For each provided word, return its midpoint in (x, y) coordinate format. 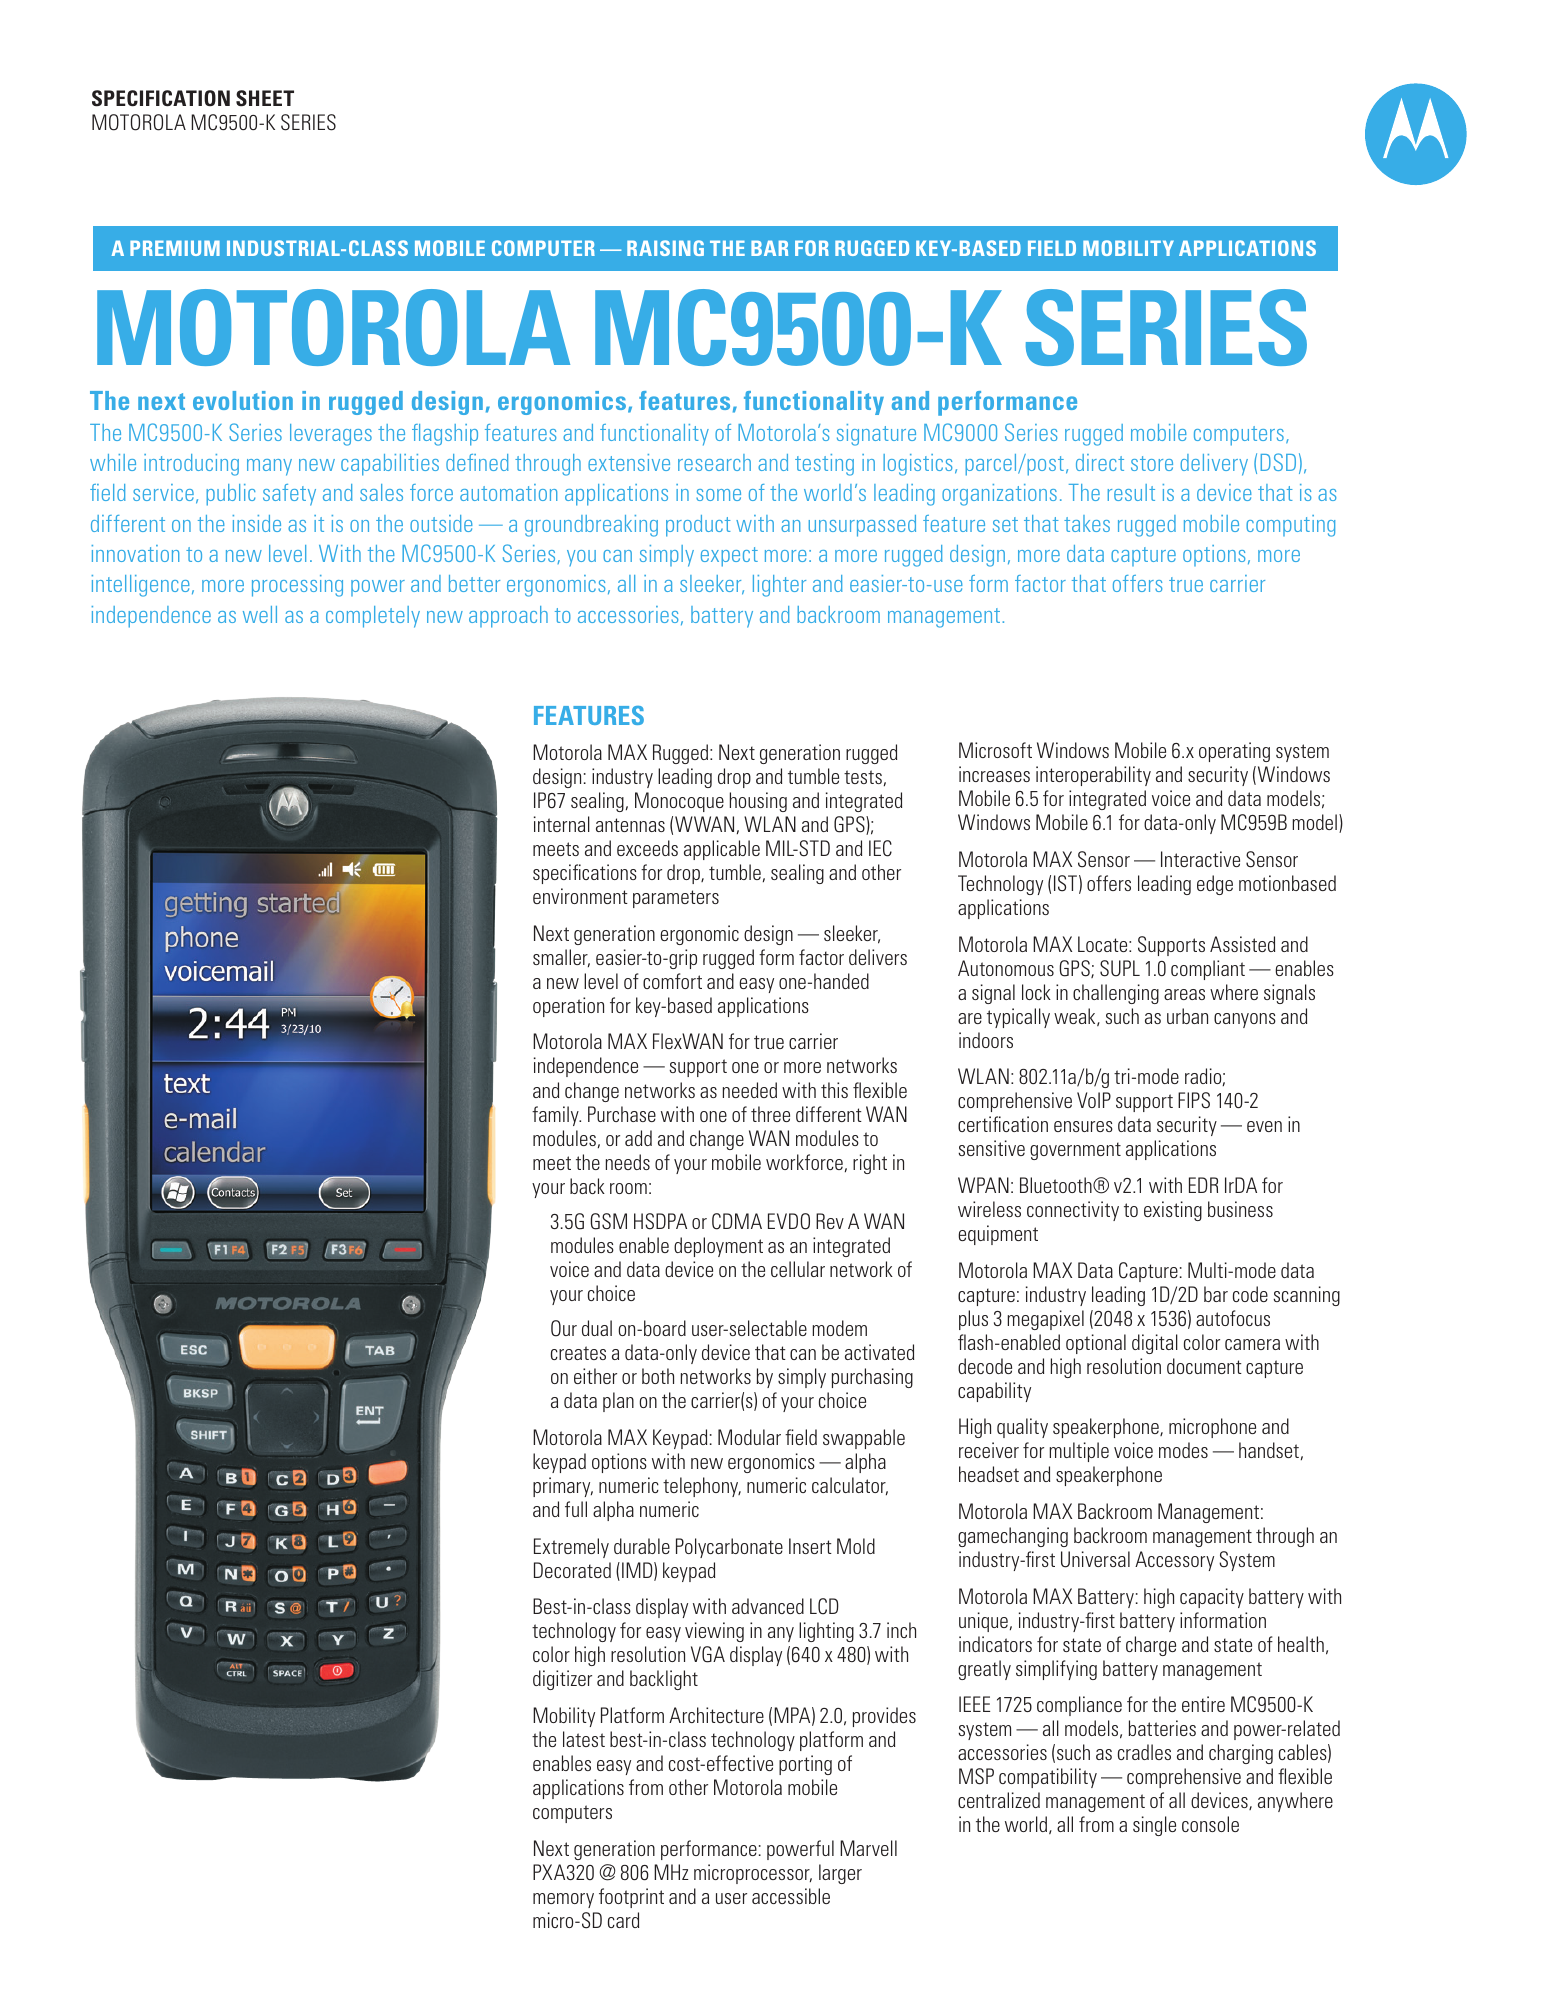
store (1152, 463)
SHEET (265, 98)
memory (563, 1900)
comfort (672, 981)
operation (568, 1007)
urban (1187, 1016)
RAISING (665, 248)
